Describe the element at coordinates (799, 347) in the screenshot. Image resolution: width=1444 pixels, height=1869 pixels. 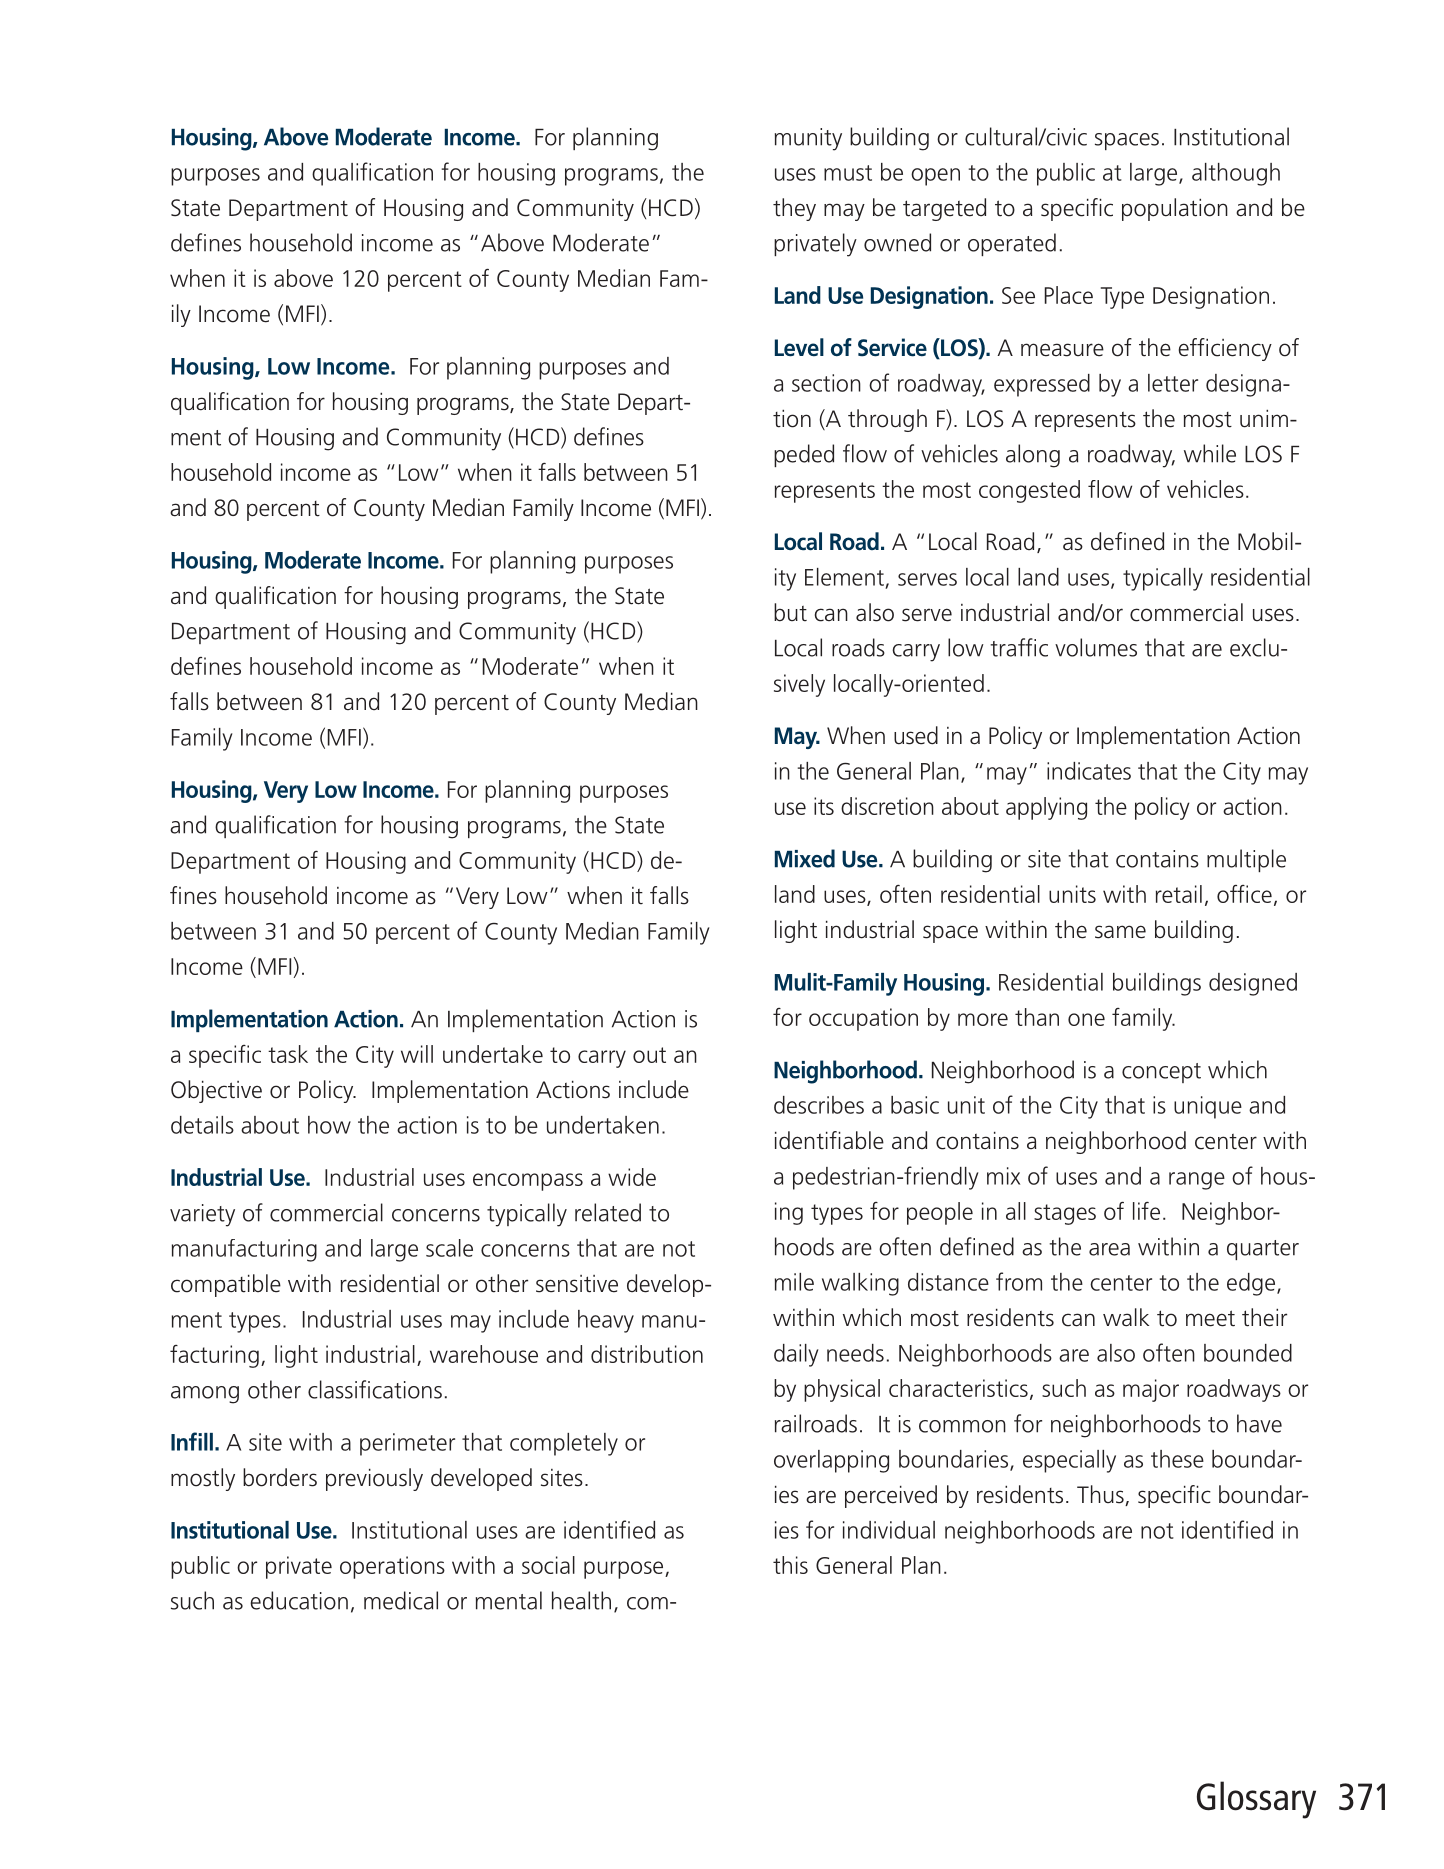
I see `Level` at that location.
